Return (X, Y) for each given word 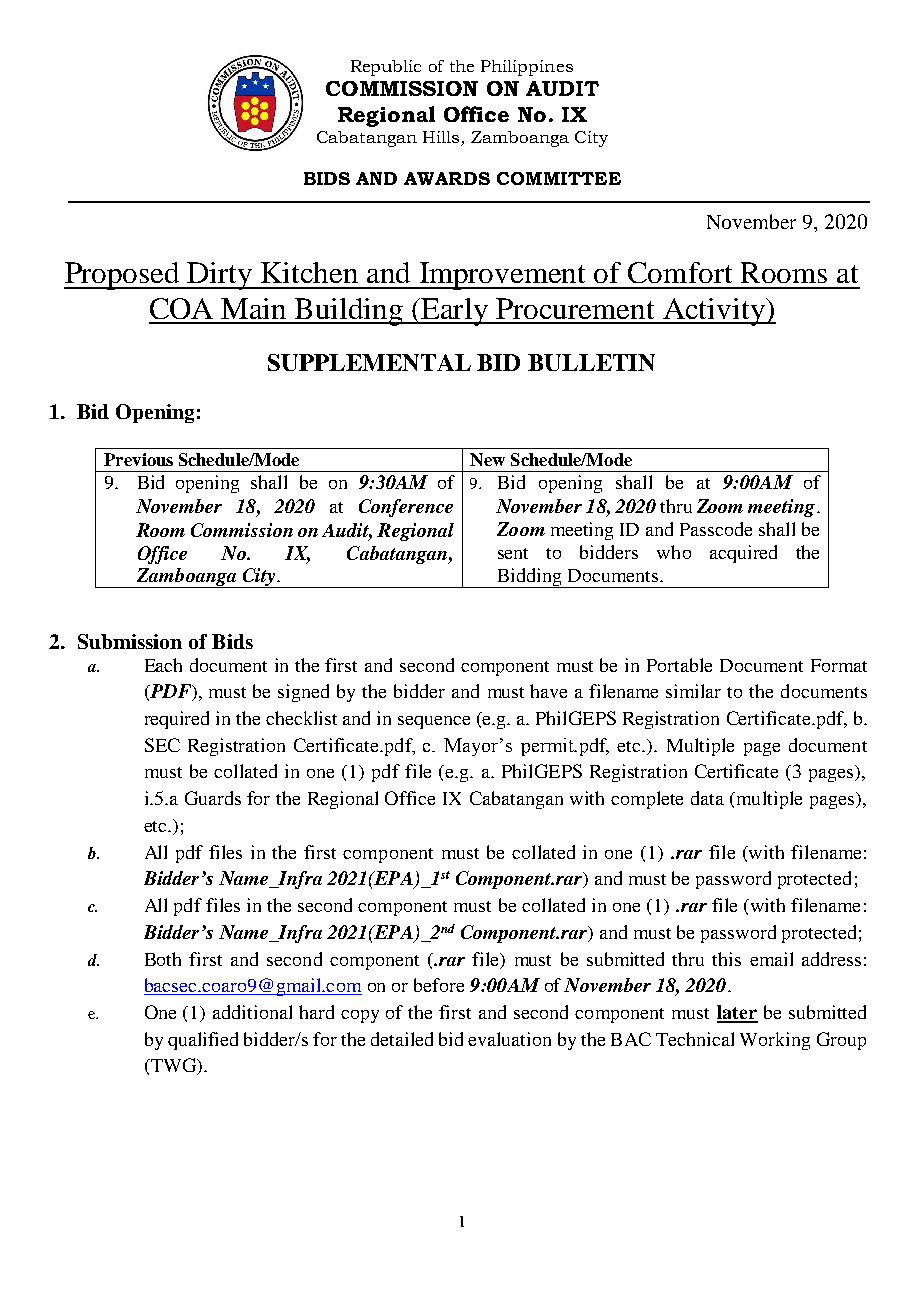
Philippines (527, 68)
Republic (386, 68)
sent (513, 553)
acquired (743, 554)
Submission (130, 641)
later (737, 1013)
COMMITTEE (559, 178)
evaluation (509, 1039)
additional (252, 1012)
